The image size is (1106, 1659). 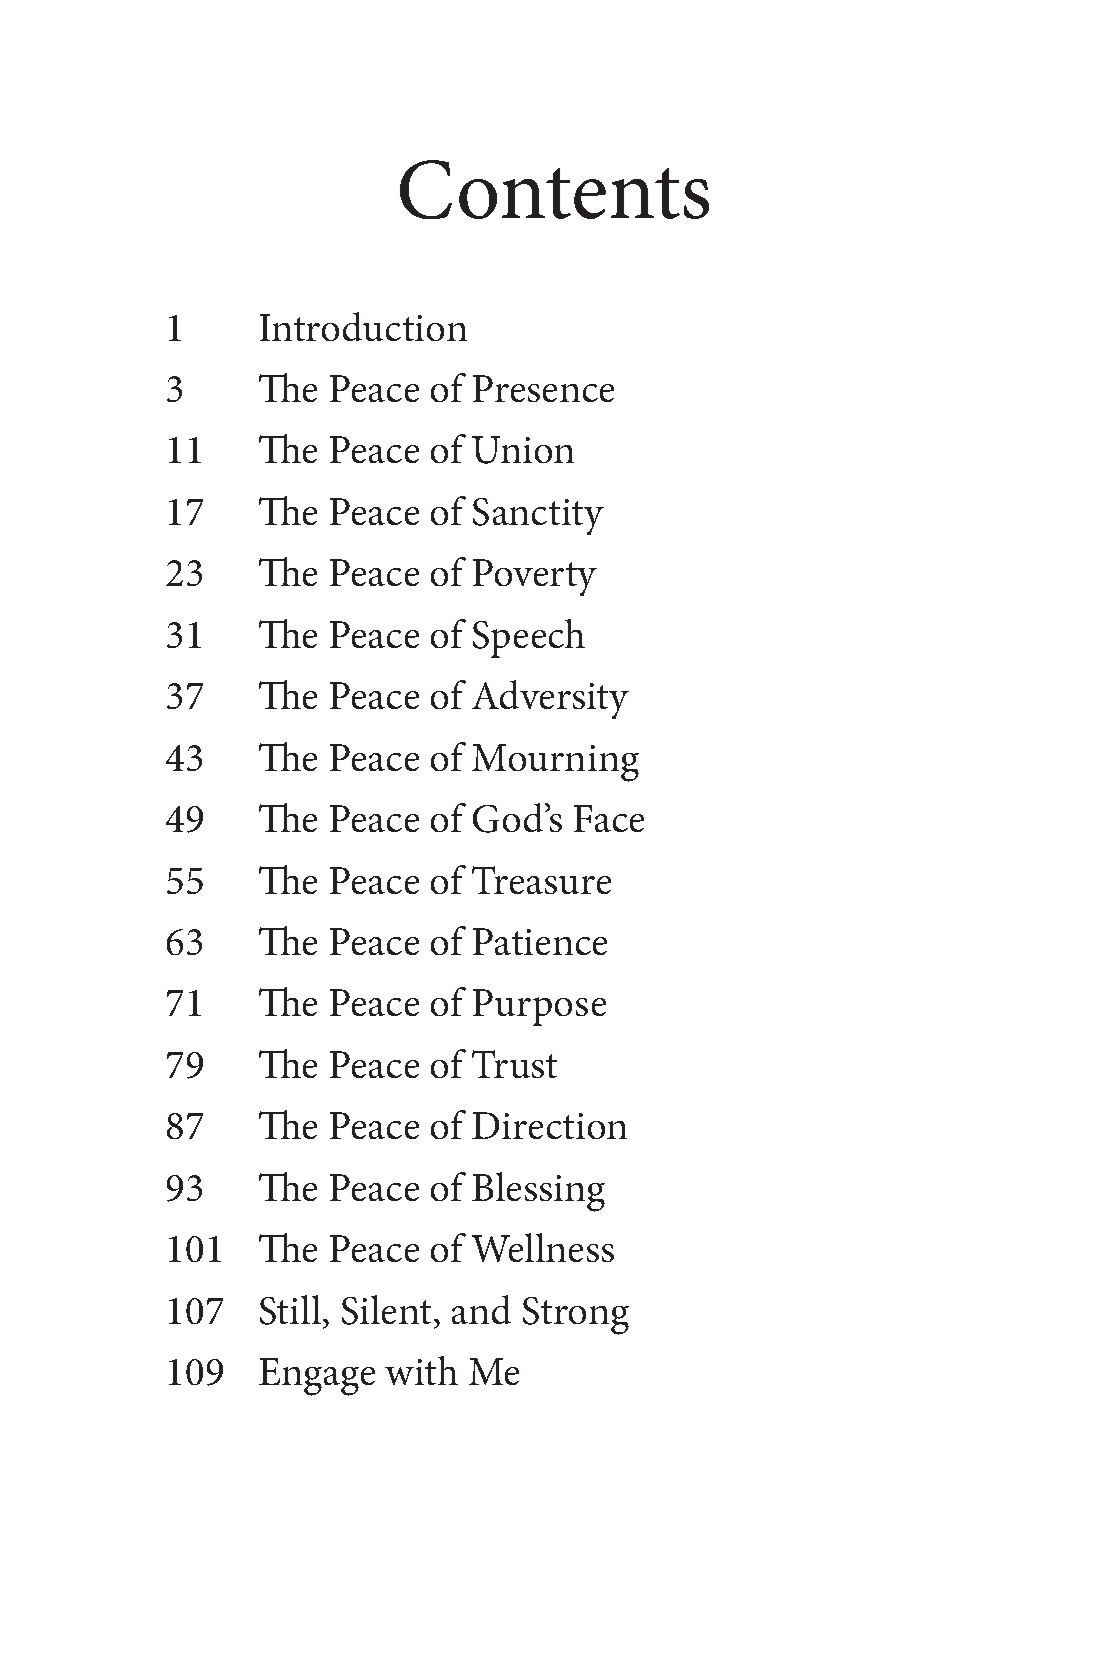 What do you see at coordinates (538, 516) in the screenshot?
I see `Sanctity` at bounding box center [538, 516].
